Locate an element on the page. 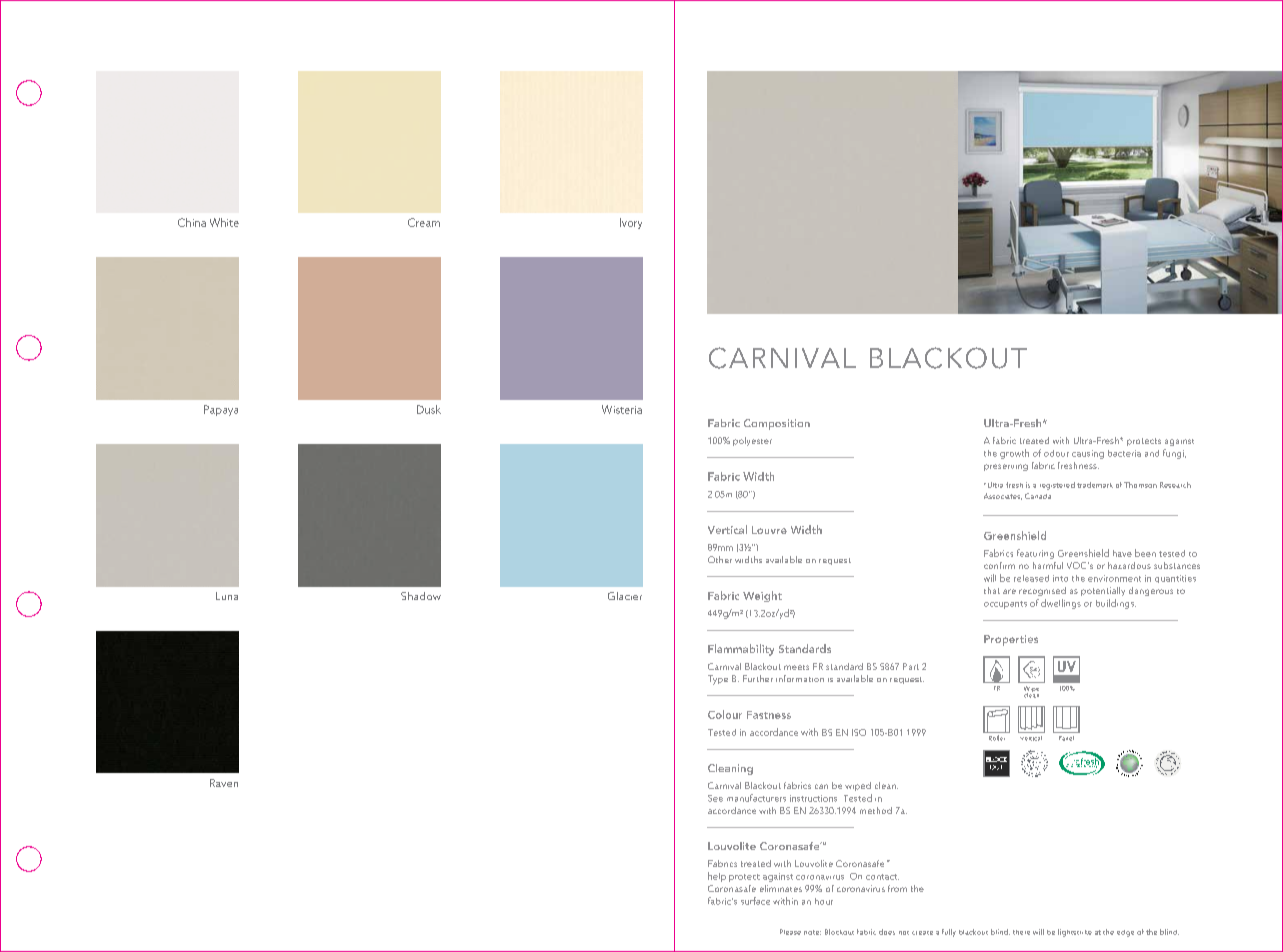  Composition is located at coordinates (777, 424).
